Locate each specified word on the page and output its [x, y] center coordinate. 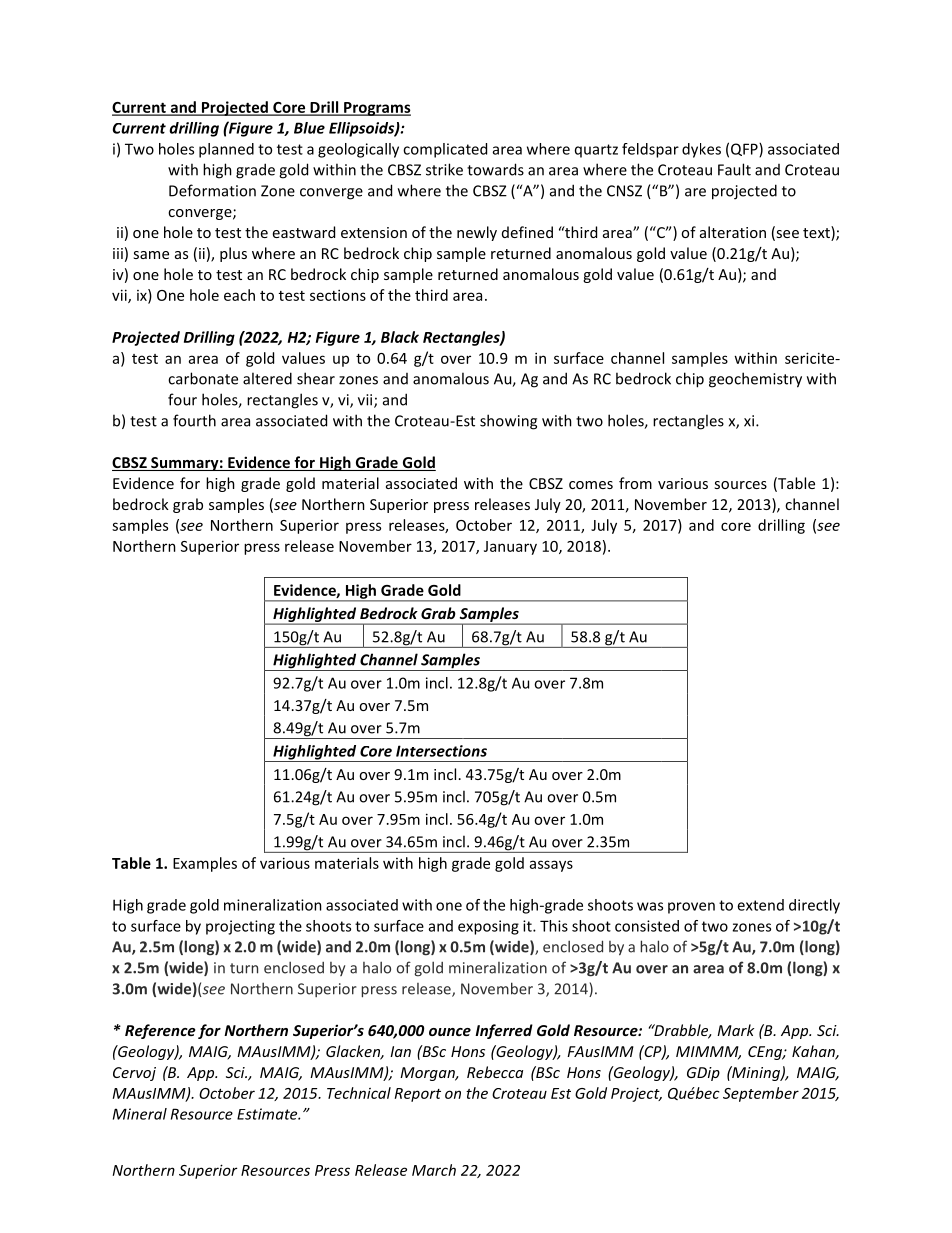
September [761, 1094]
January [510, 548]
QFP [745, 150]
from [635, 483]
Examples [205, 864]
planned [226, 150]
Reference [160, 1031]
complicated [445, 150]
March [434, 1170]
